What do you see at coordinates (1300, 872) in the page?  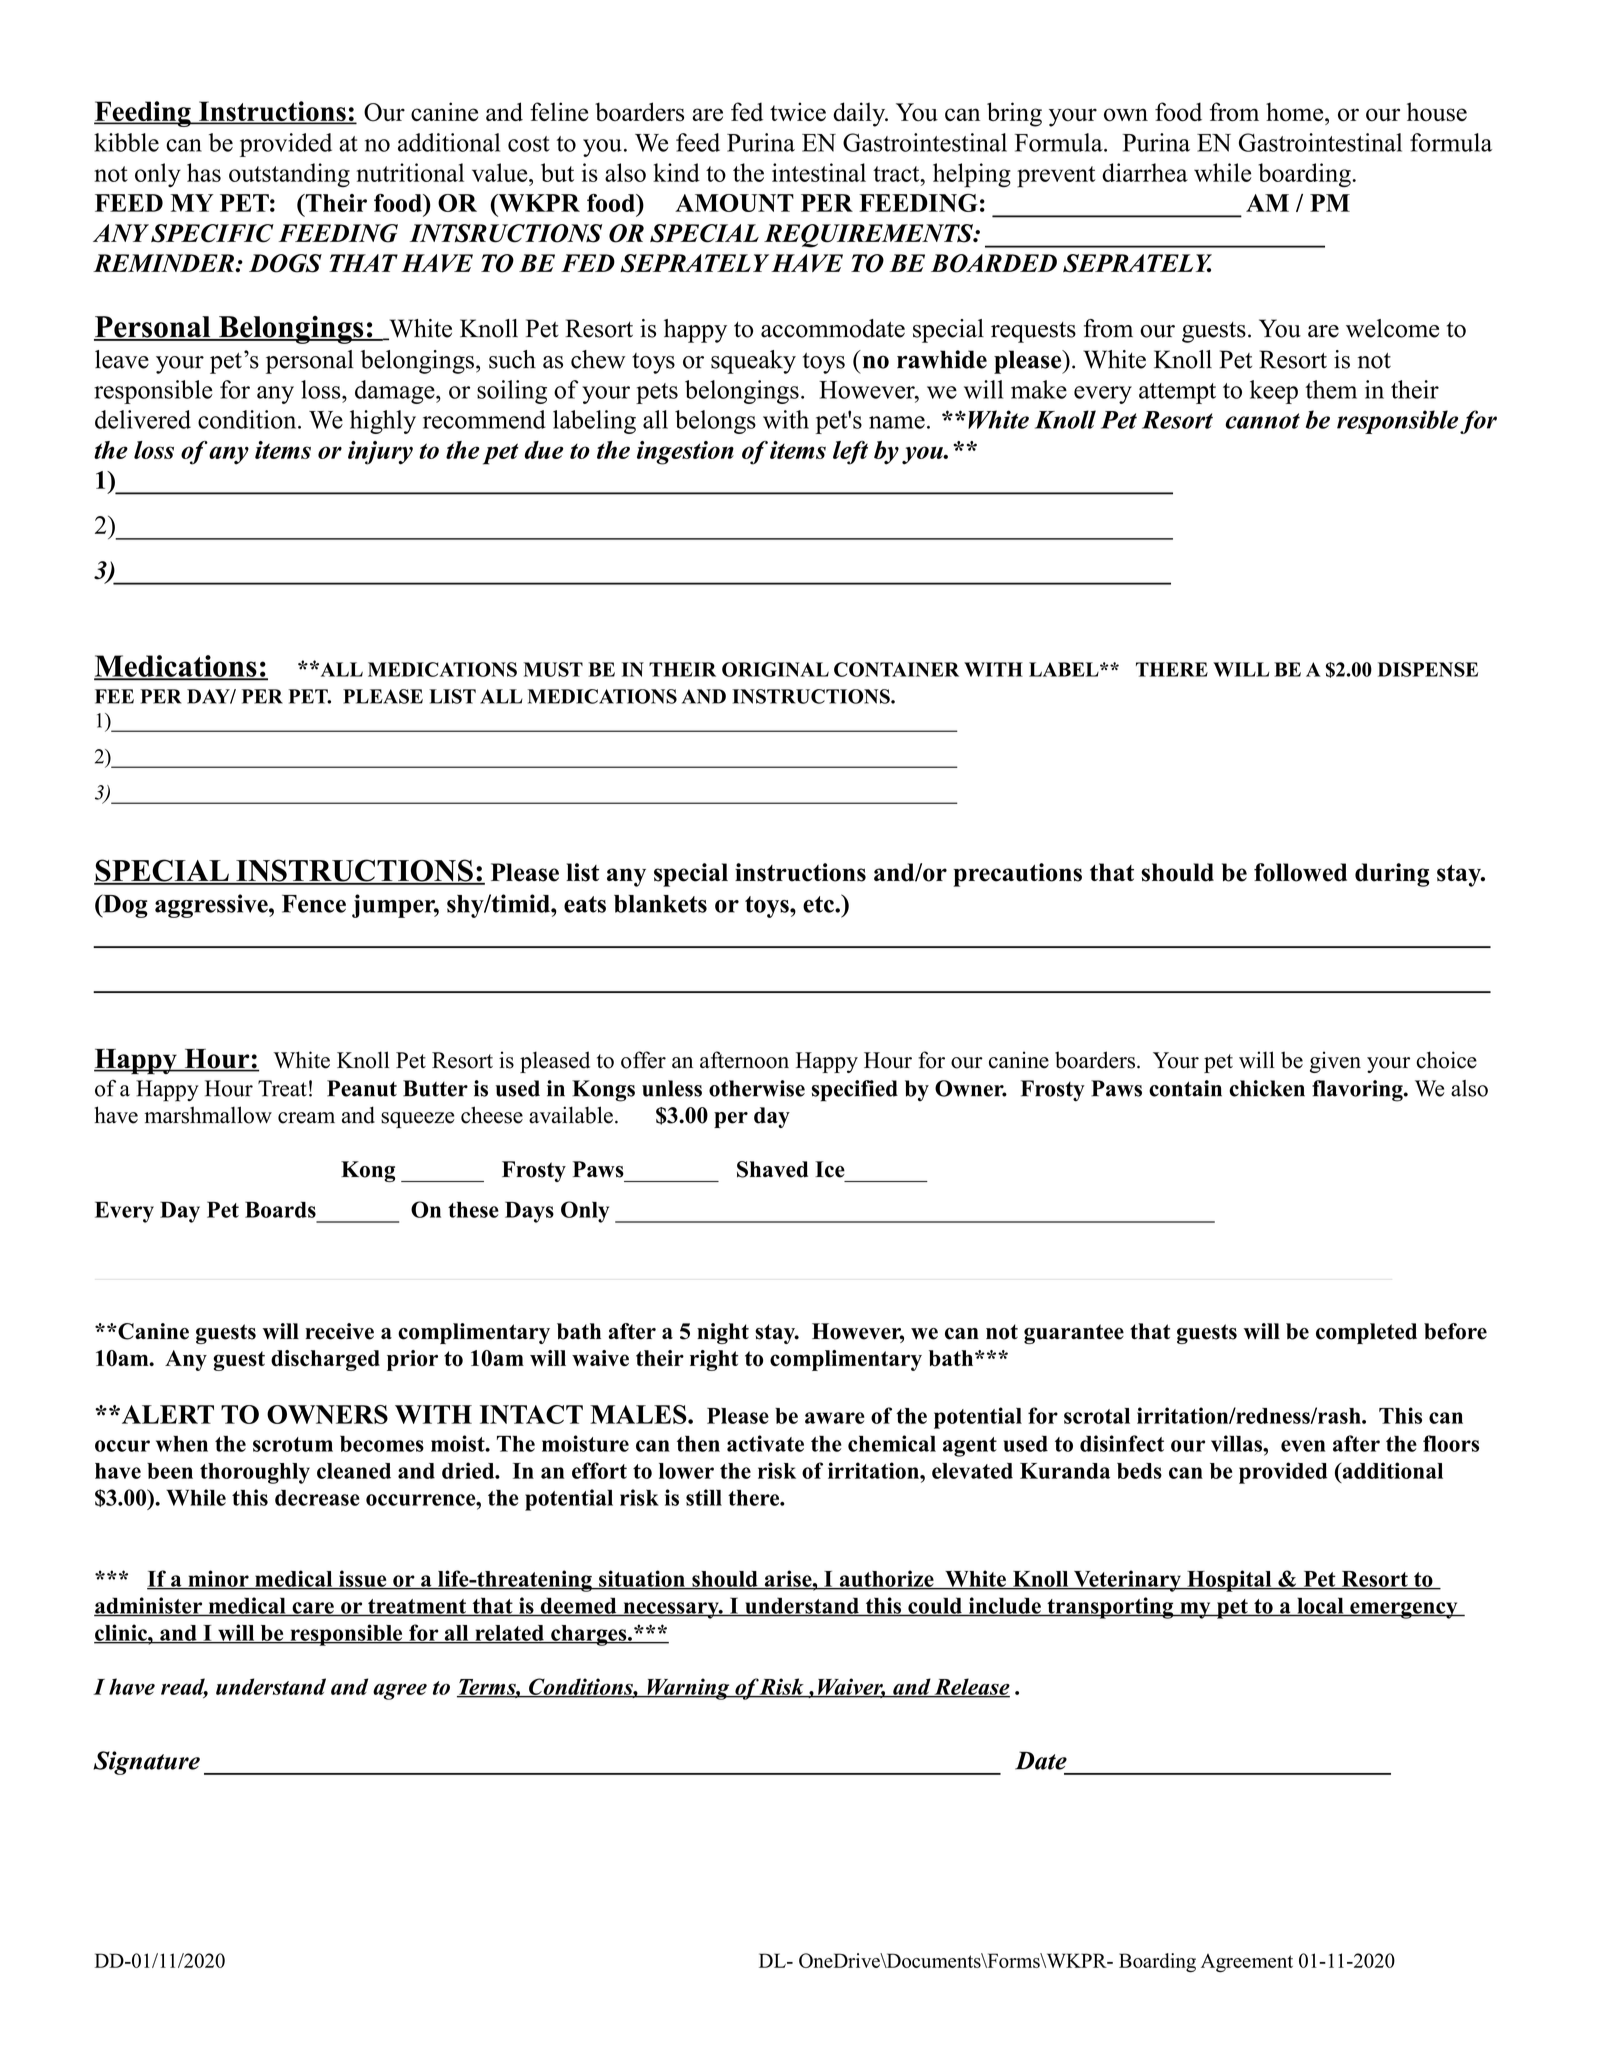 I see `followed` at bounding box center [1300, 872].
